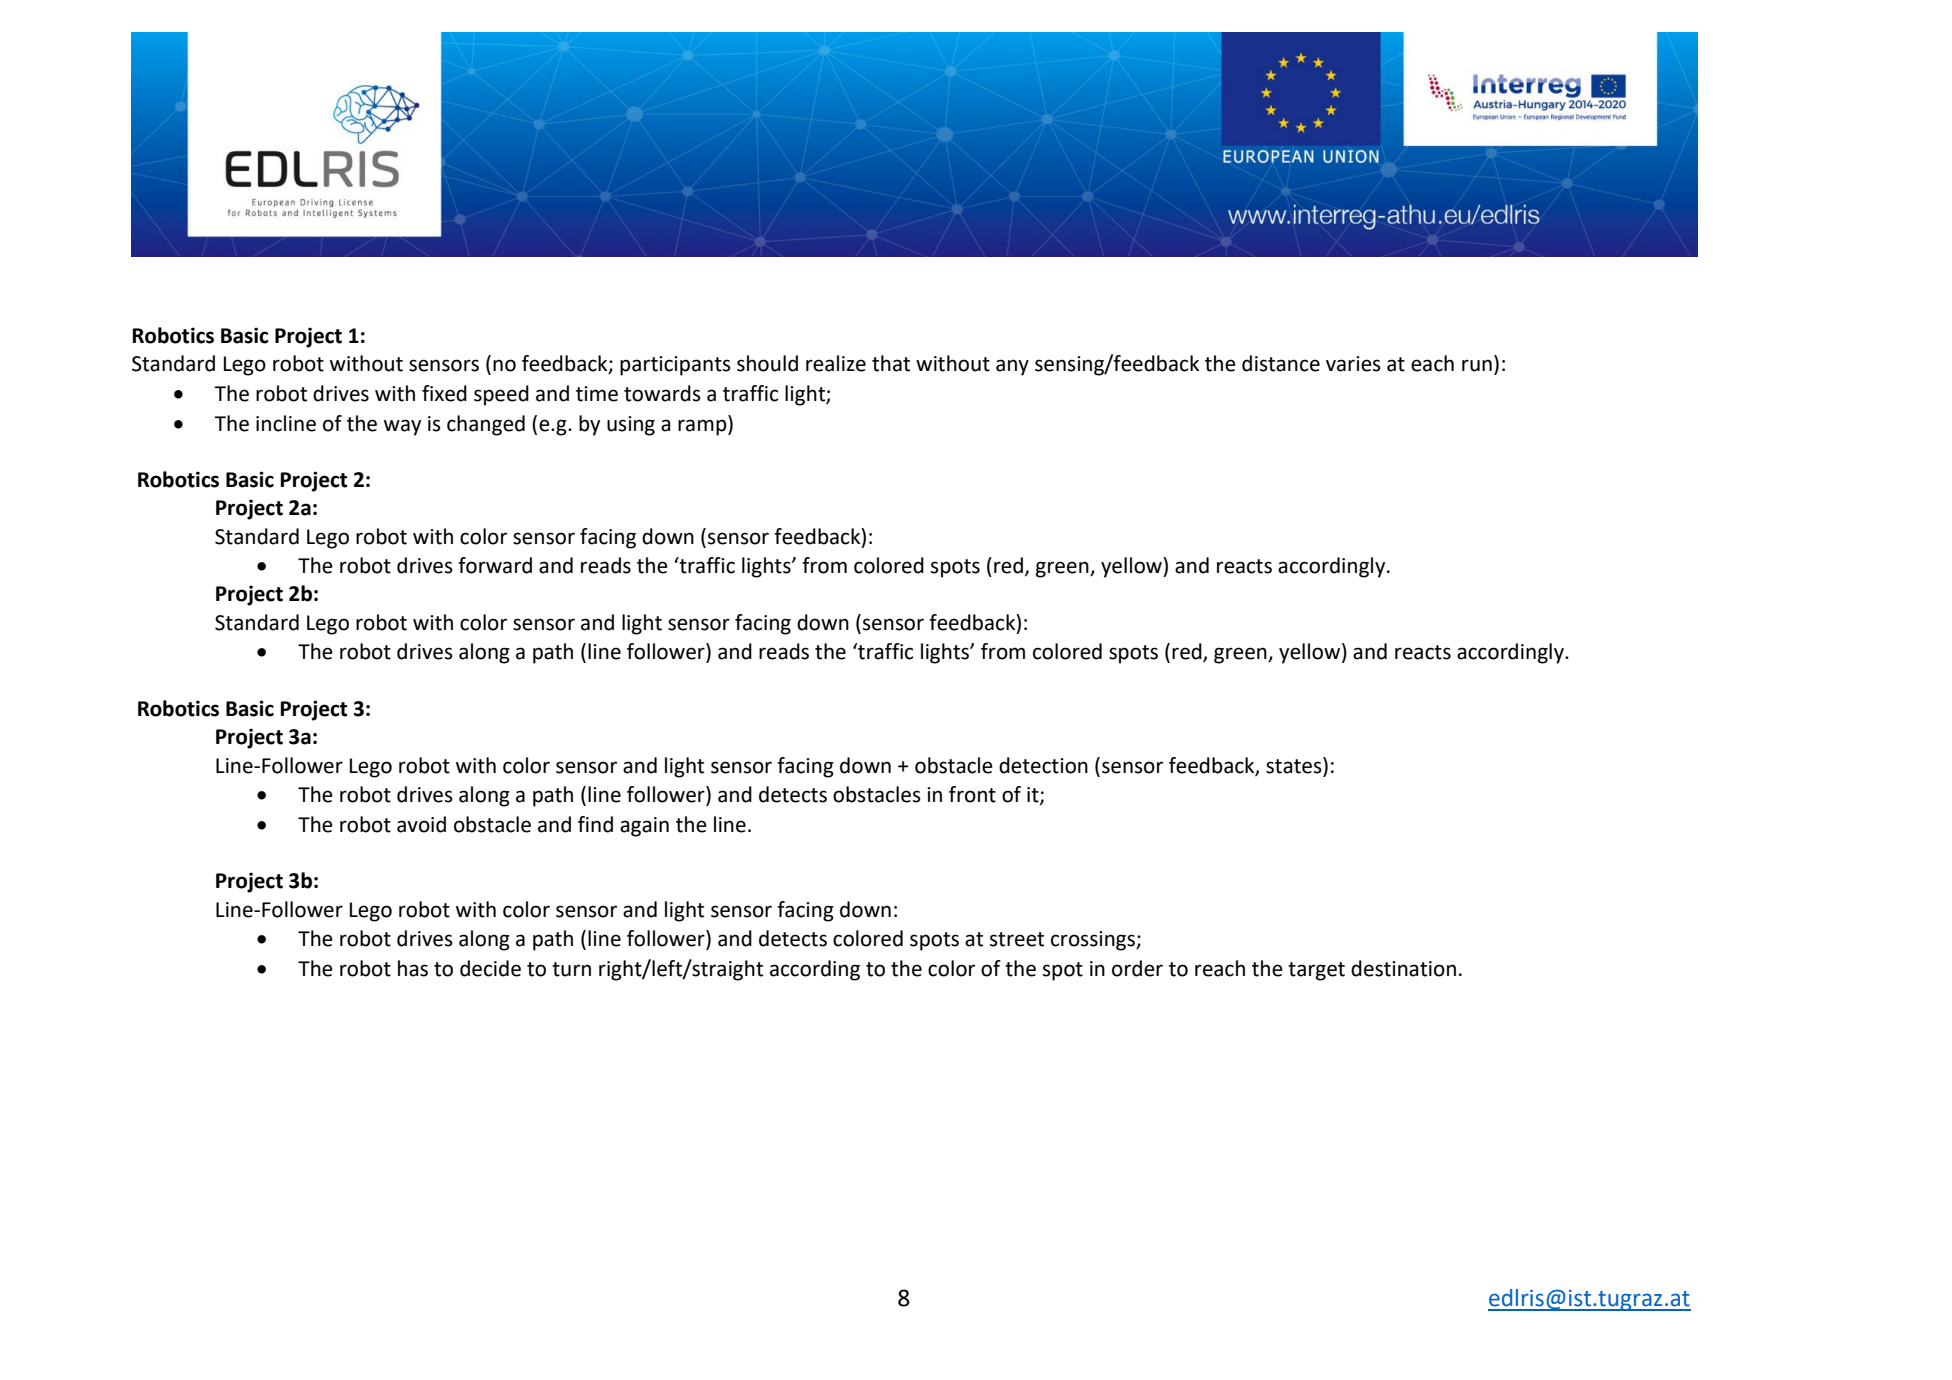 This image has width=1952, height=1380. What do you see at coordinates (1403, 968) in the image?
I see `destination` at bounding box center [1403, 968].
